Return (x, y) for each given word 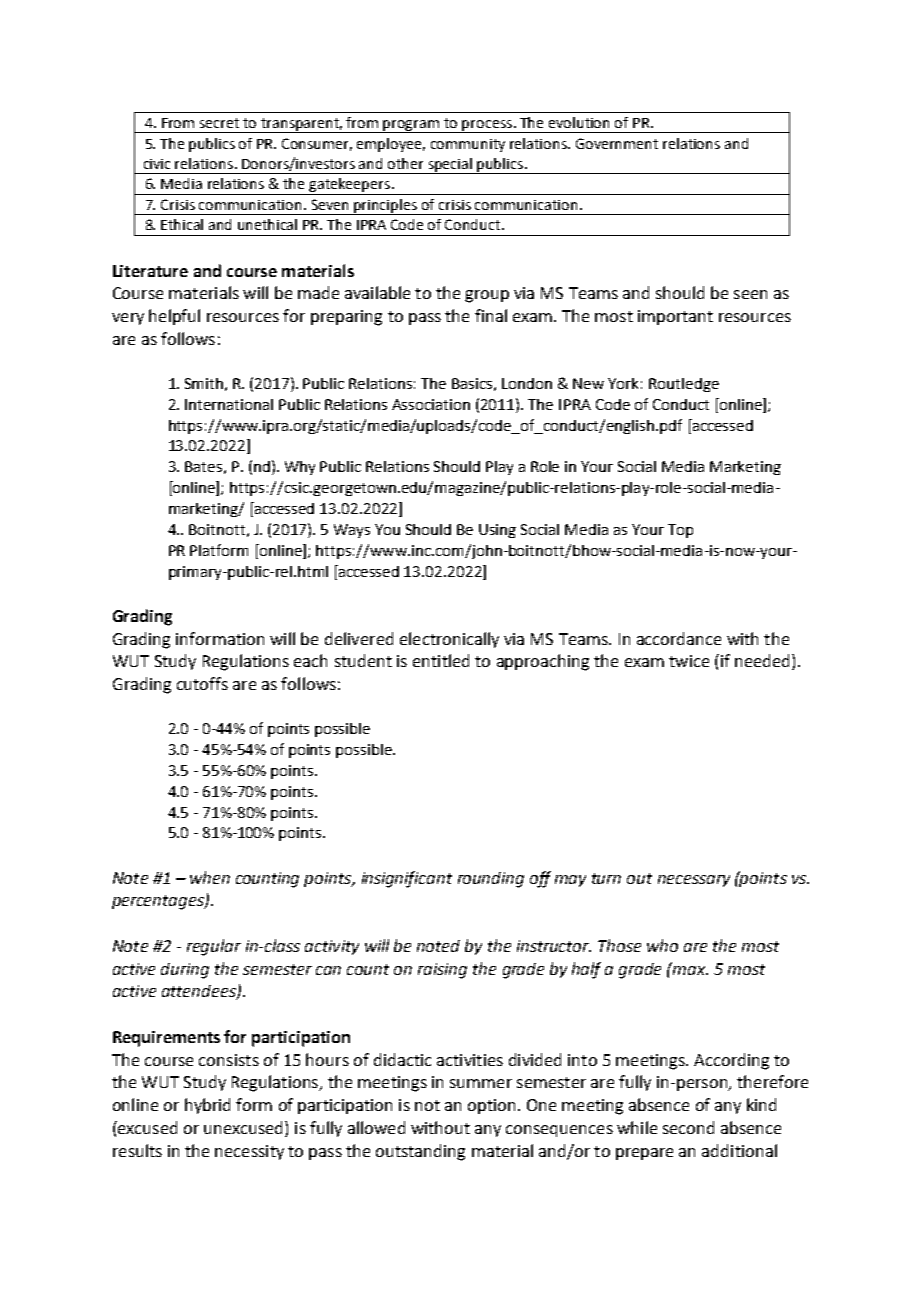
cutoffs (202, 683)
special (450, 166)
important (675, 317)
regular (214, 947)
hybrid (207, 1106)
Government (617, 143)
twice (689, 661)
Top (680, 531)
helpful (174, 317)
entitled (441, 660)
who (662, 945)
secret (219, 123)
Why (300, 468)
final (491, 315)
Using (497, 531)
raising (442, 971)
